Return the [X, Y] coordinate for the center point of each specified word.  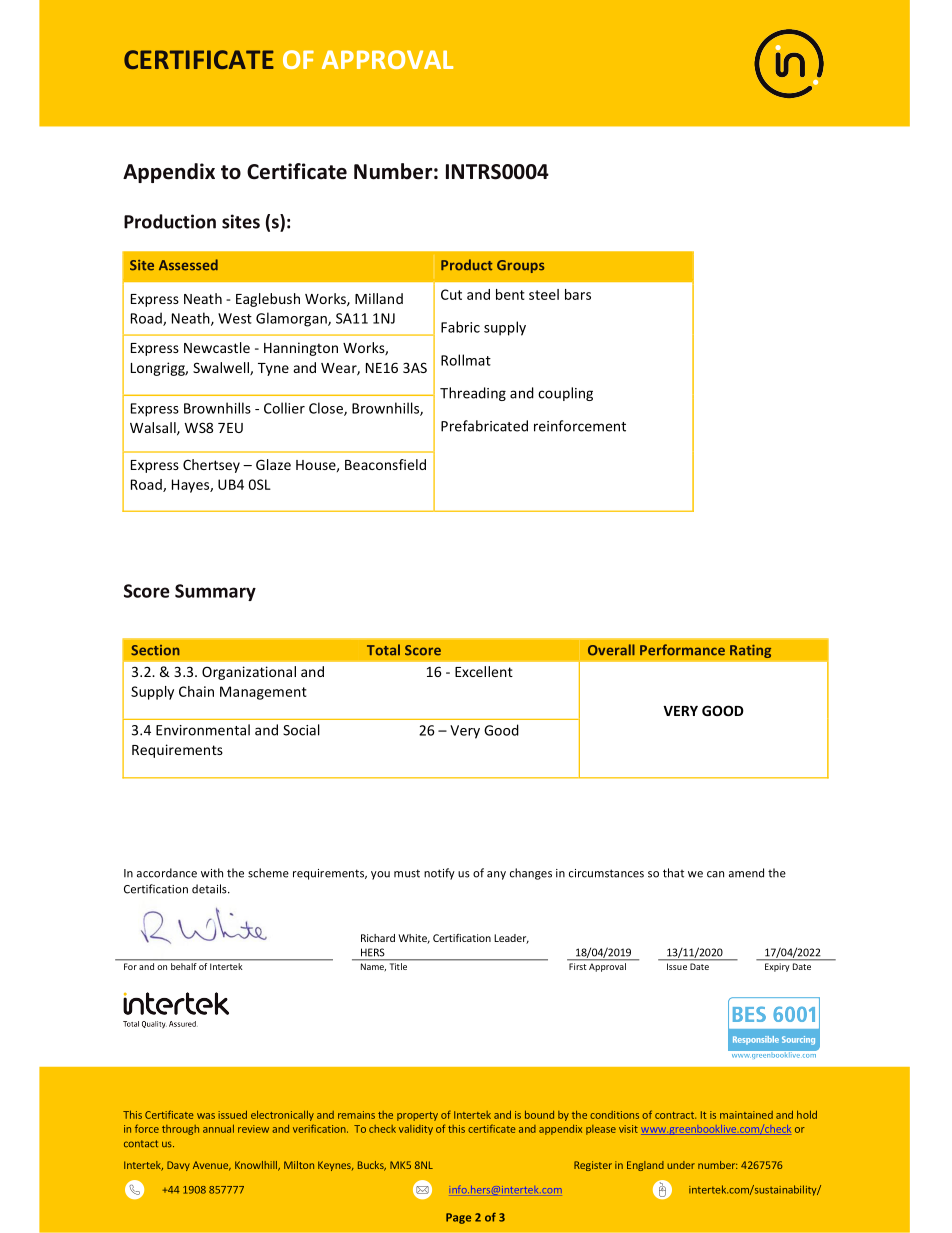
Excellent [484, 671]
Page [458, 1218]
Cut [451, 294]
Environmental [203, 730]
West [235, 318]
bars [578, 294]
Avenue [212, 1166]
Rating [750, 651]
